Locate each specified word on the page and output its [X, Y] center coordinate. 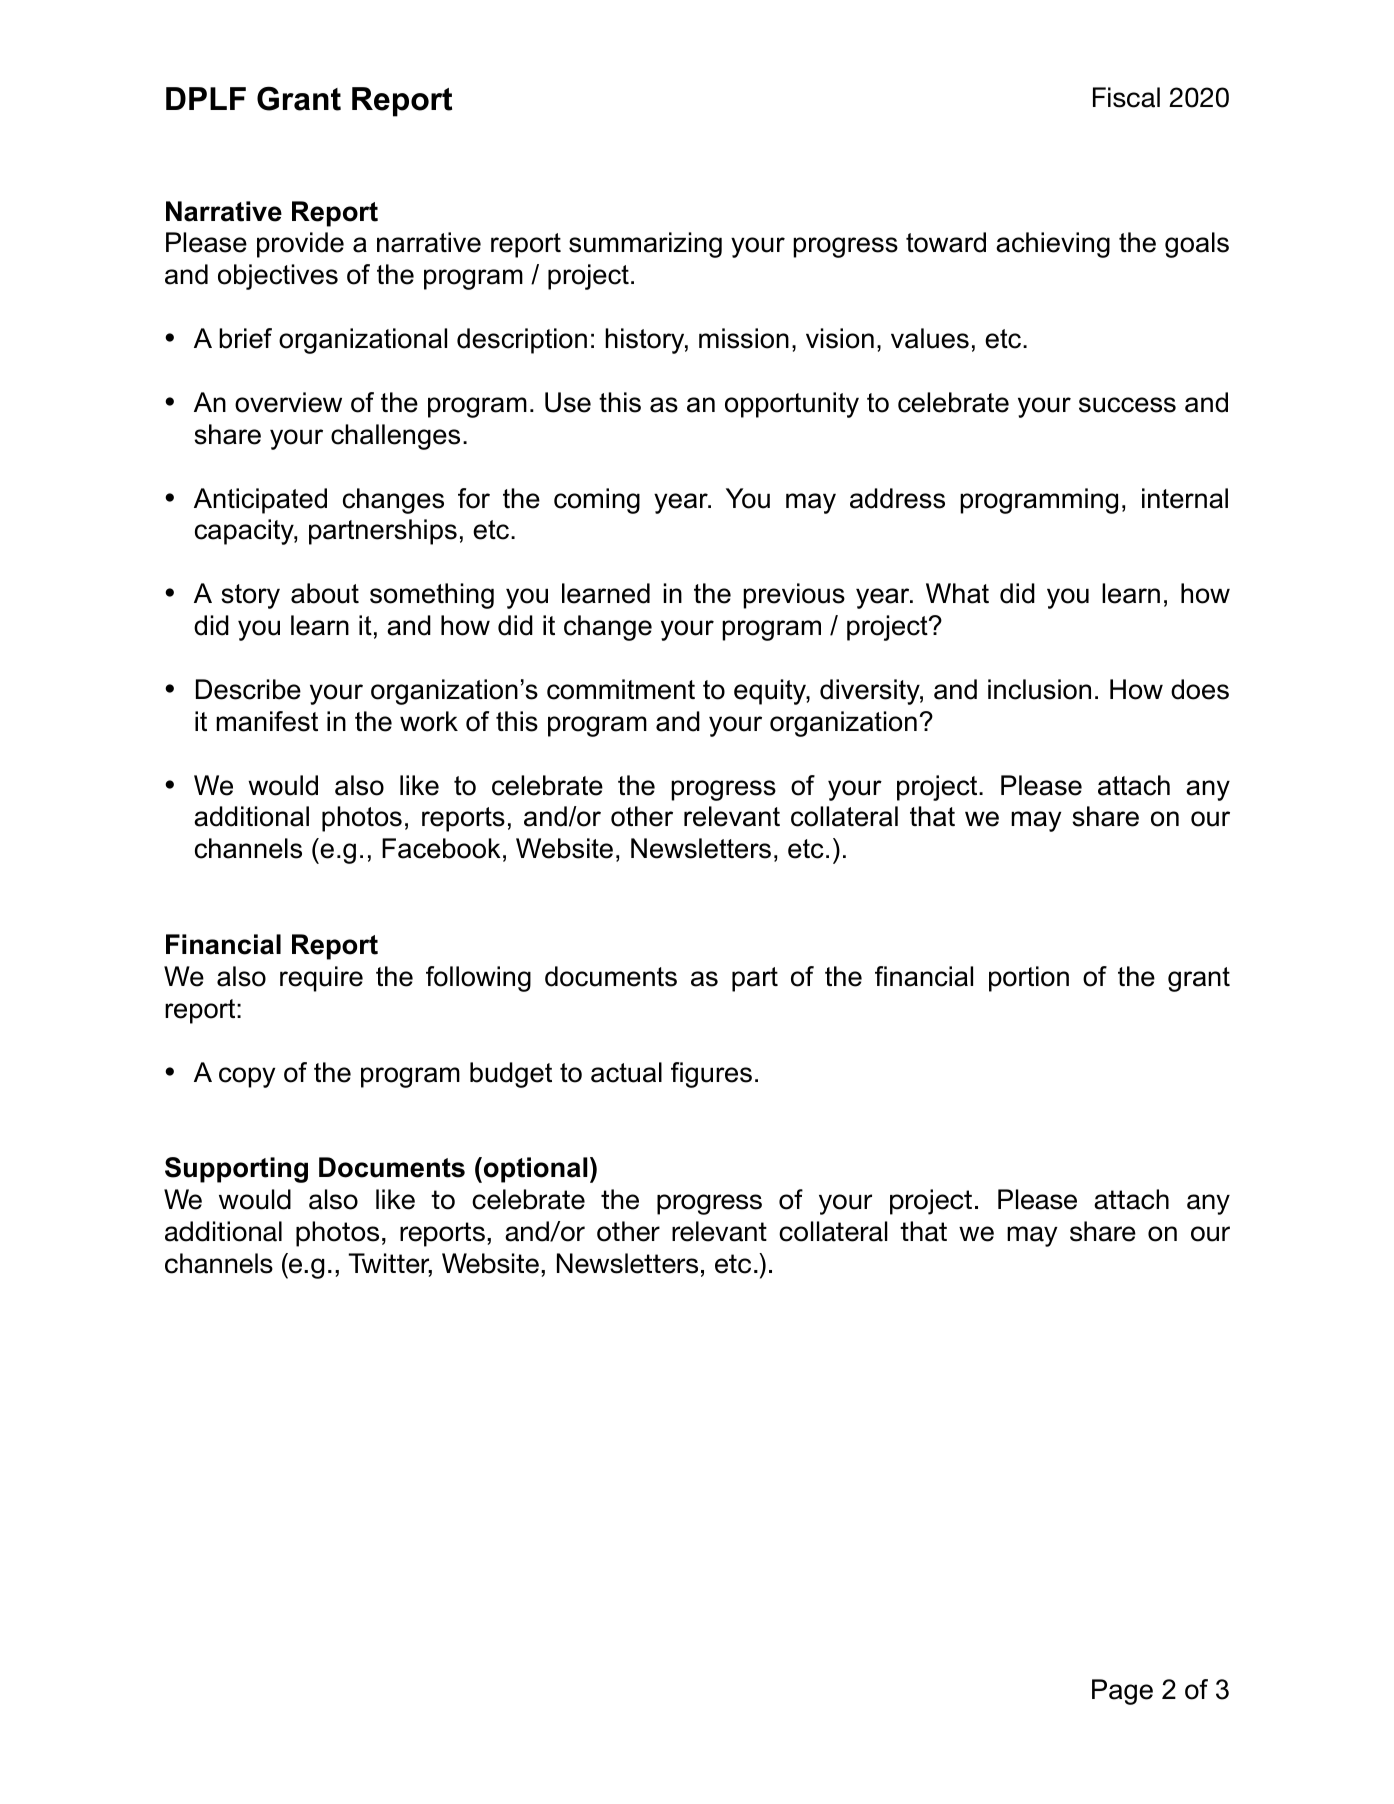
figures [711, 1075]
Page [1122, 1692]
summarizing [645, 245]
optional [534, 1170]
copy [247, 1077]
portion [1029, 979]
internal [1185, 498]
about [325, 593]
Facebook [441, 848]
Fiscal [1126, 97]
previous [794, 596]
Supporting [236, 1170]
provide [300, 245]
